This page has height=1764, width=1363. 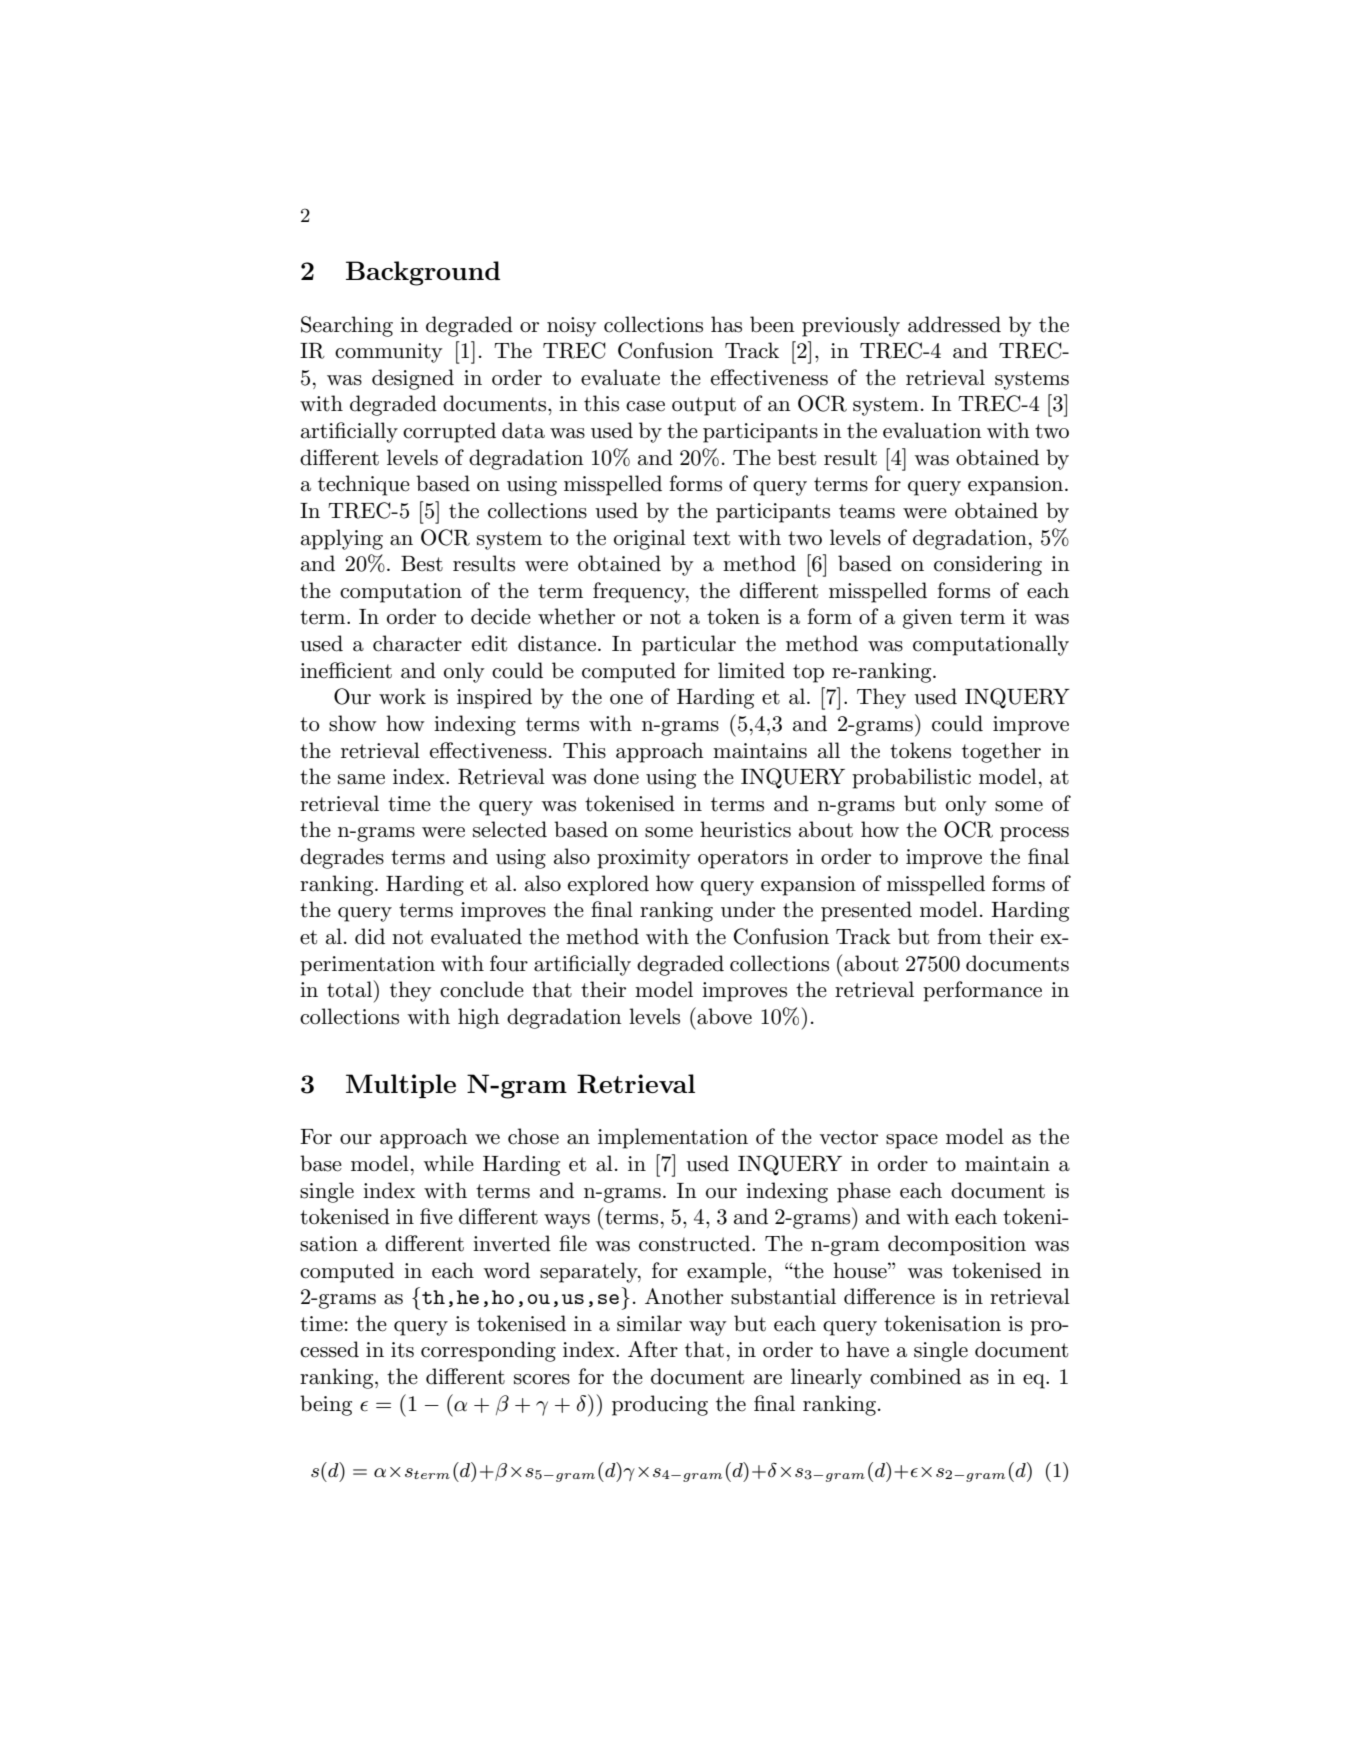 I want to click on degrades, so click(x=342, y=858).
